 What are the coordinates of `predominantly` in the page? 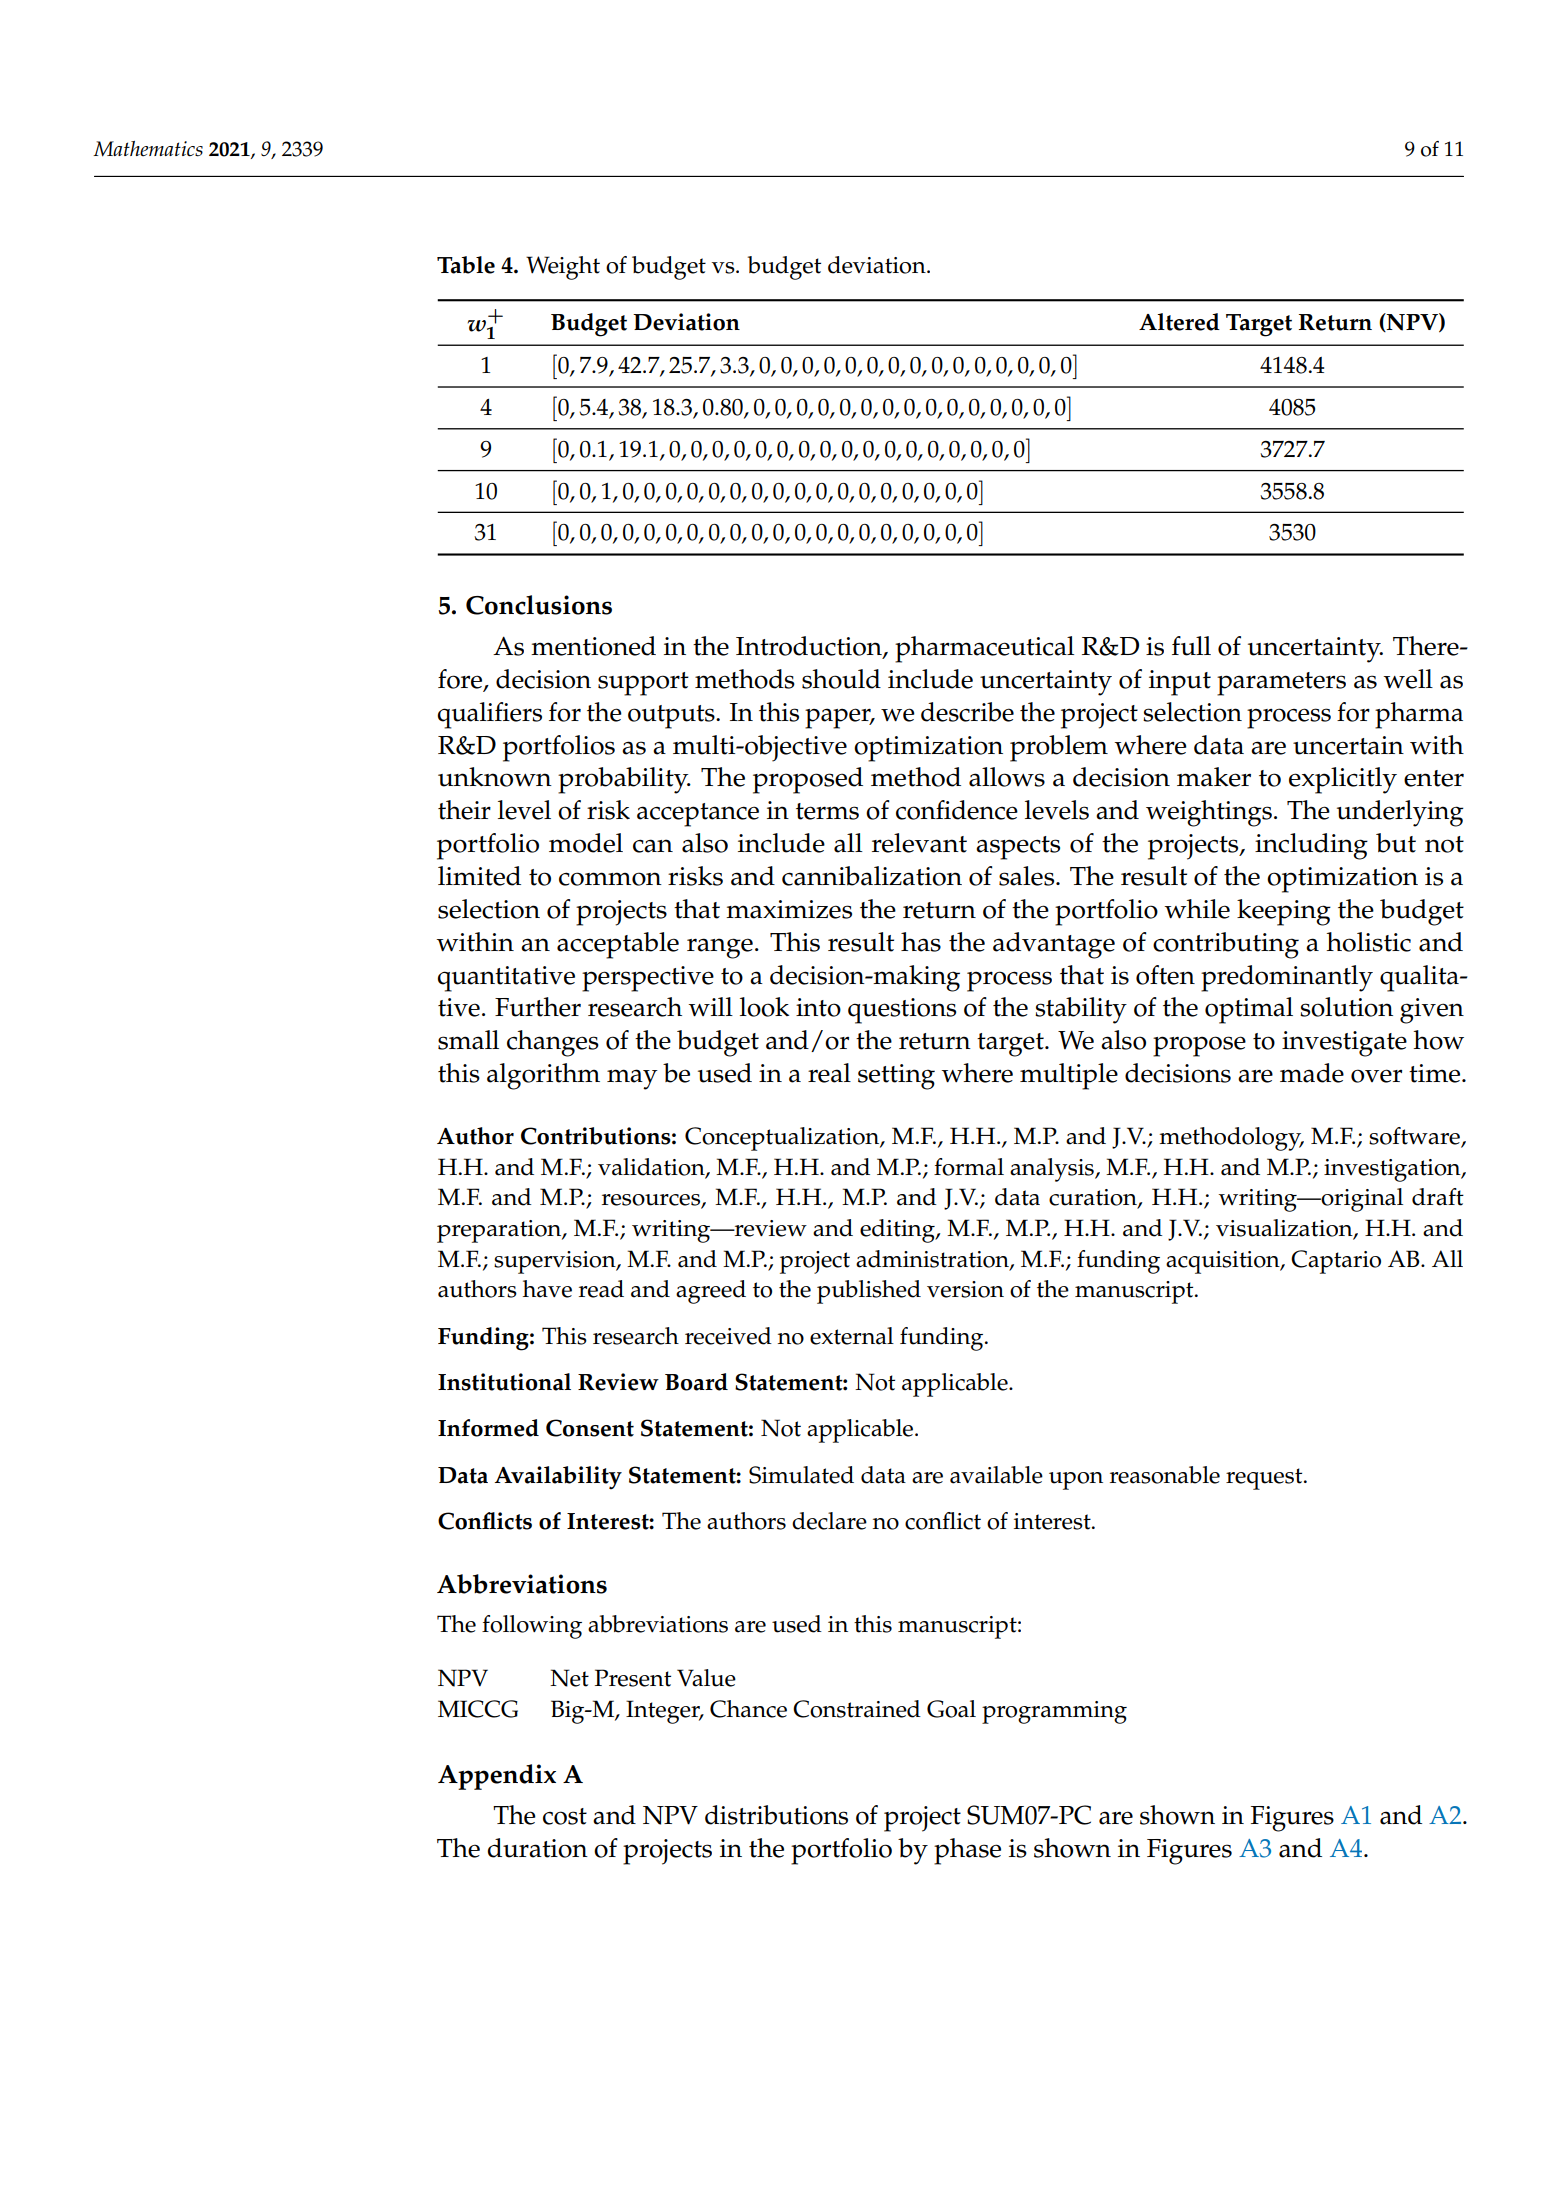 It's located at (1287, 978).
